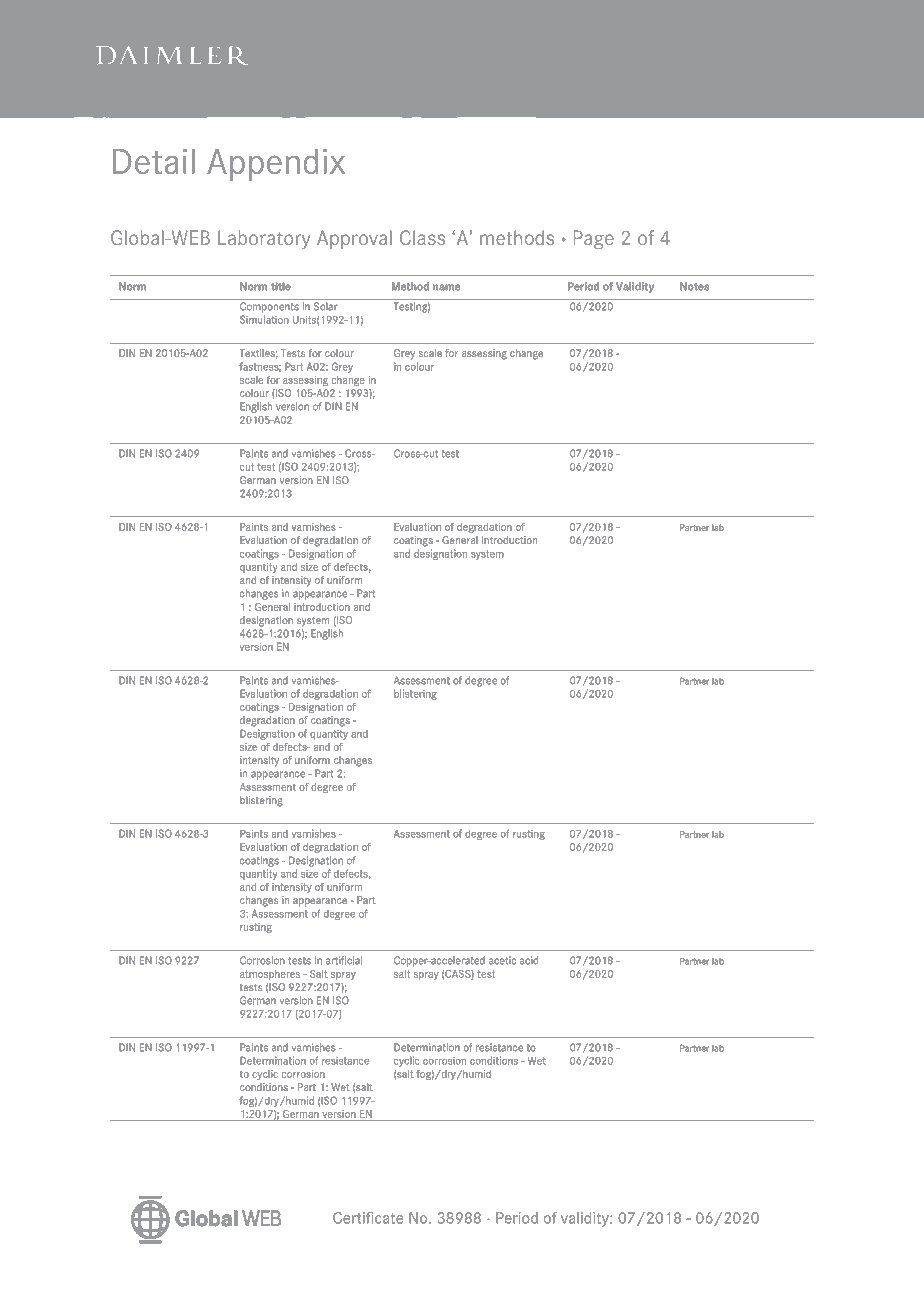 This screenshot has height=1308, width=924. Describe the element at coordinates (694, 286) in the screenshot. I see `Notes` at that location.
